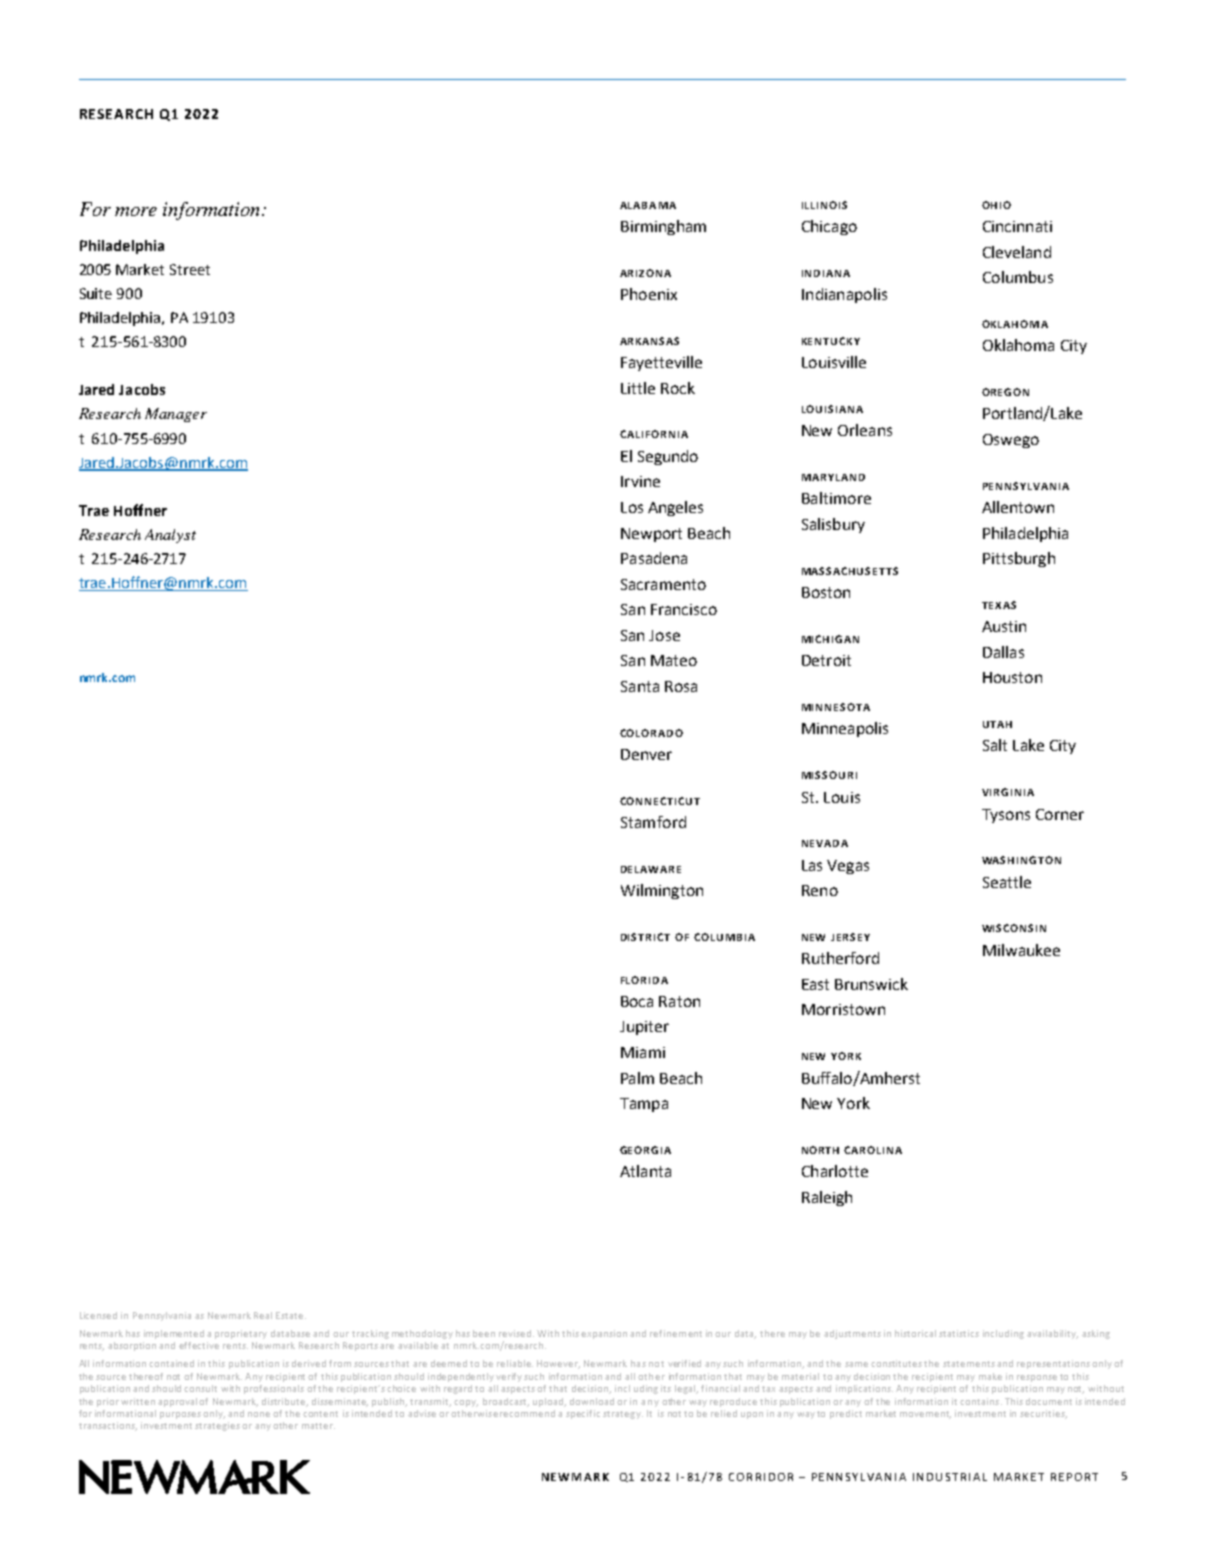 The height and width of the document is (1561, 1206). What do you see at coordinates (190, 269) in the document?
I see `Street` at bounding box center [190, 269].
